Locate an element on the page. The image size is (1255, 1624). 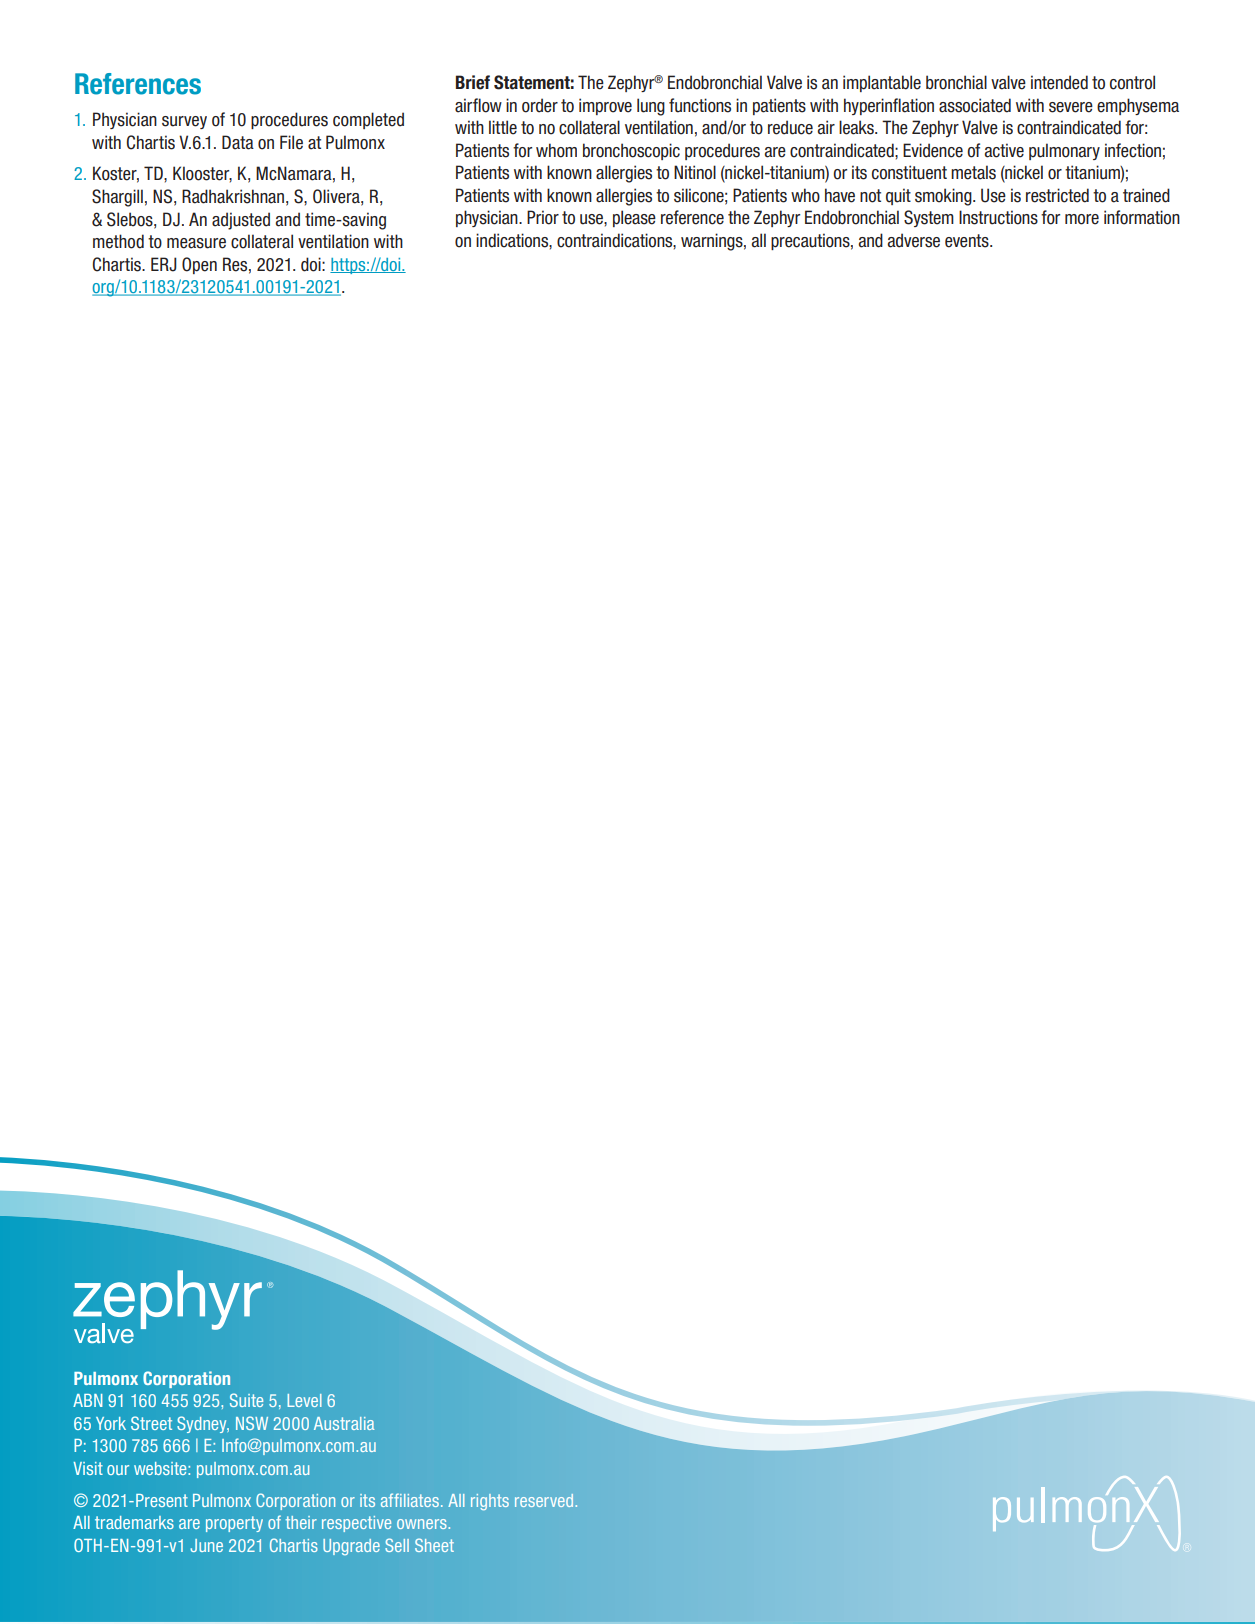
improve is located at coordinates (605, 106).
